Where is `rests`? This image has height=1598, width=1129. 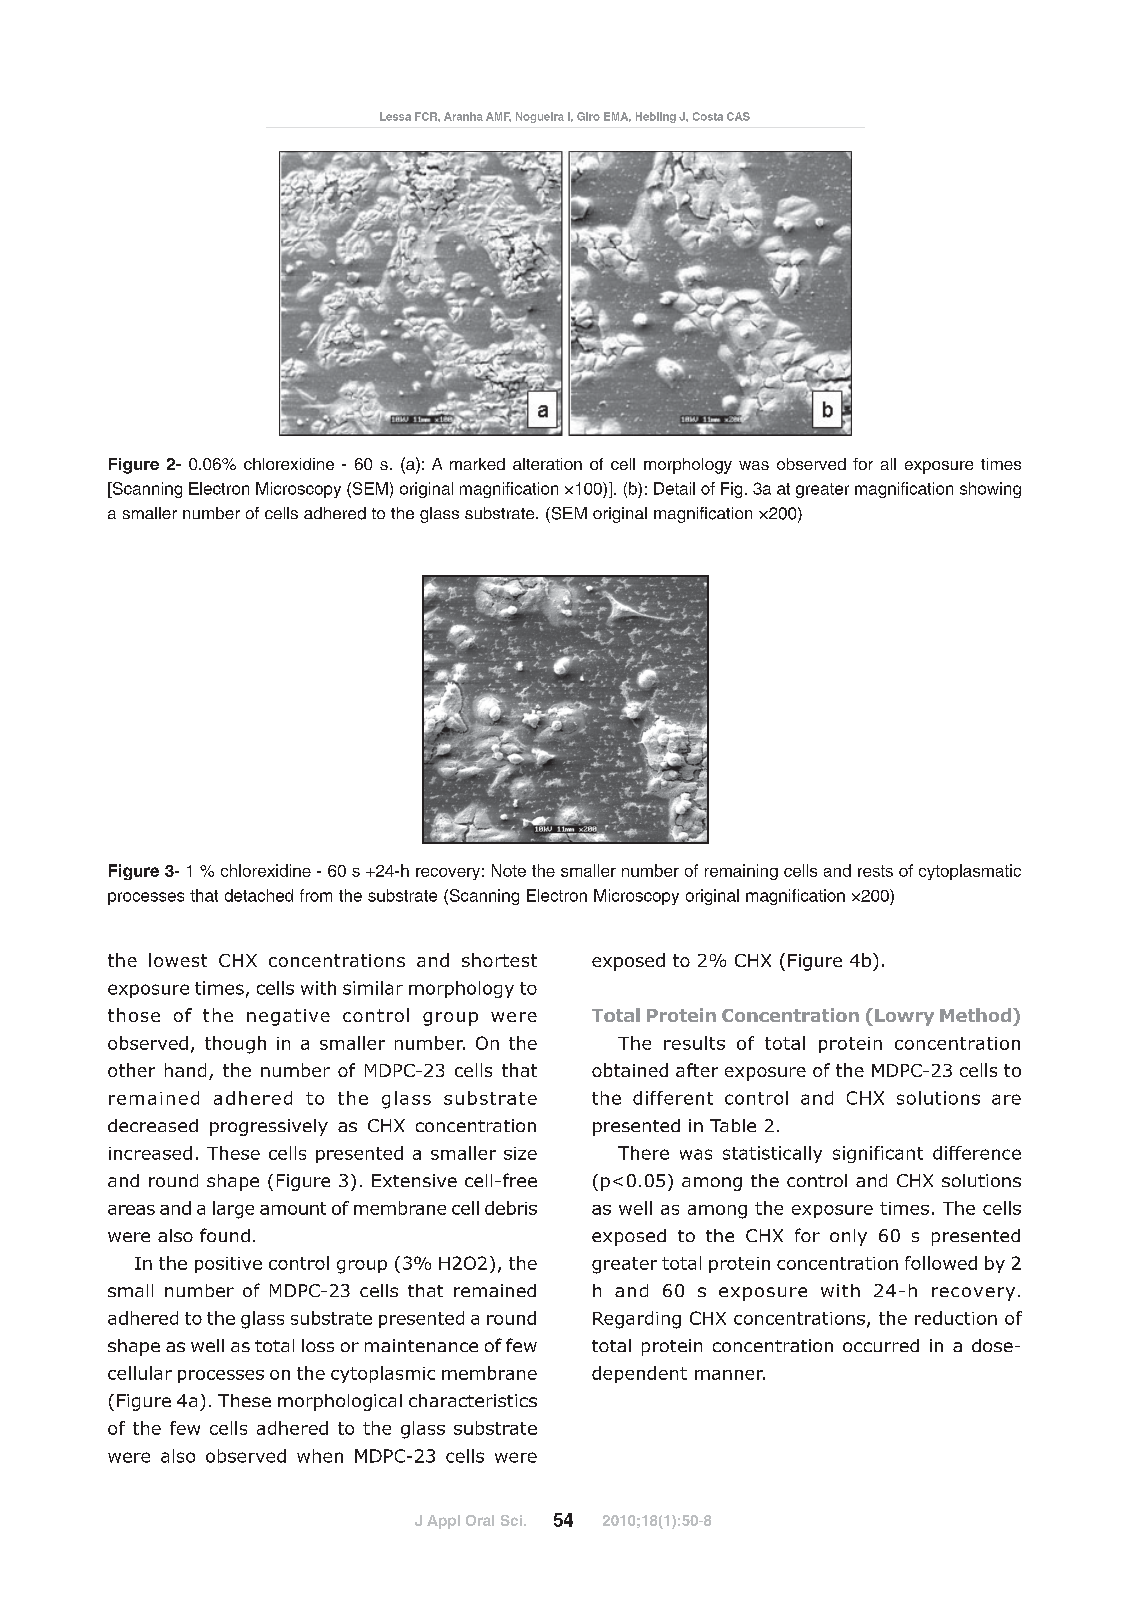
rests is located at coordinates (875, 871).
